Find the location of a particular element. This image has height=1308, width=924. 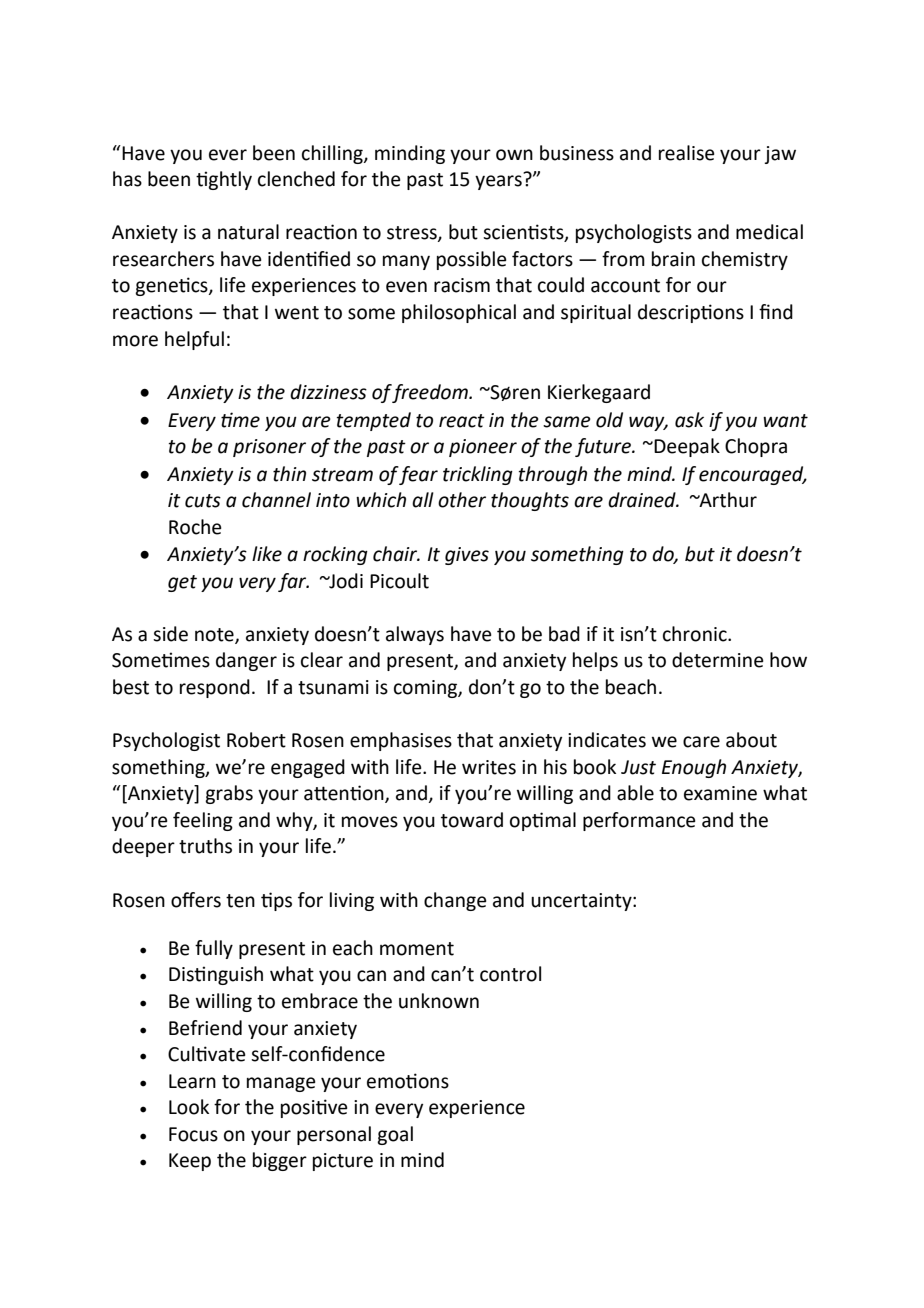

goal is located at coordinates (395, 1135).
